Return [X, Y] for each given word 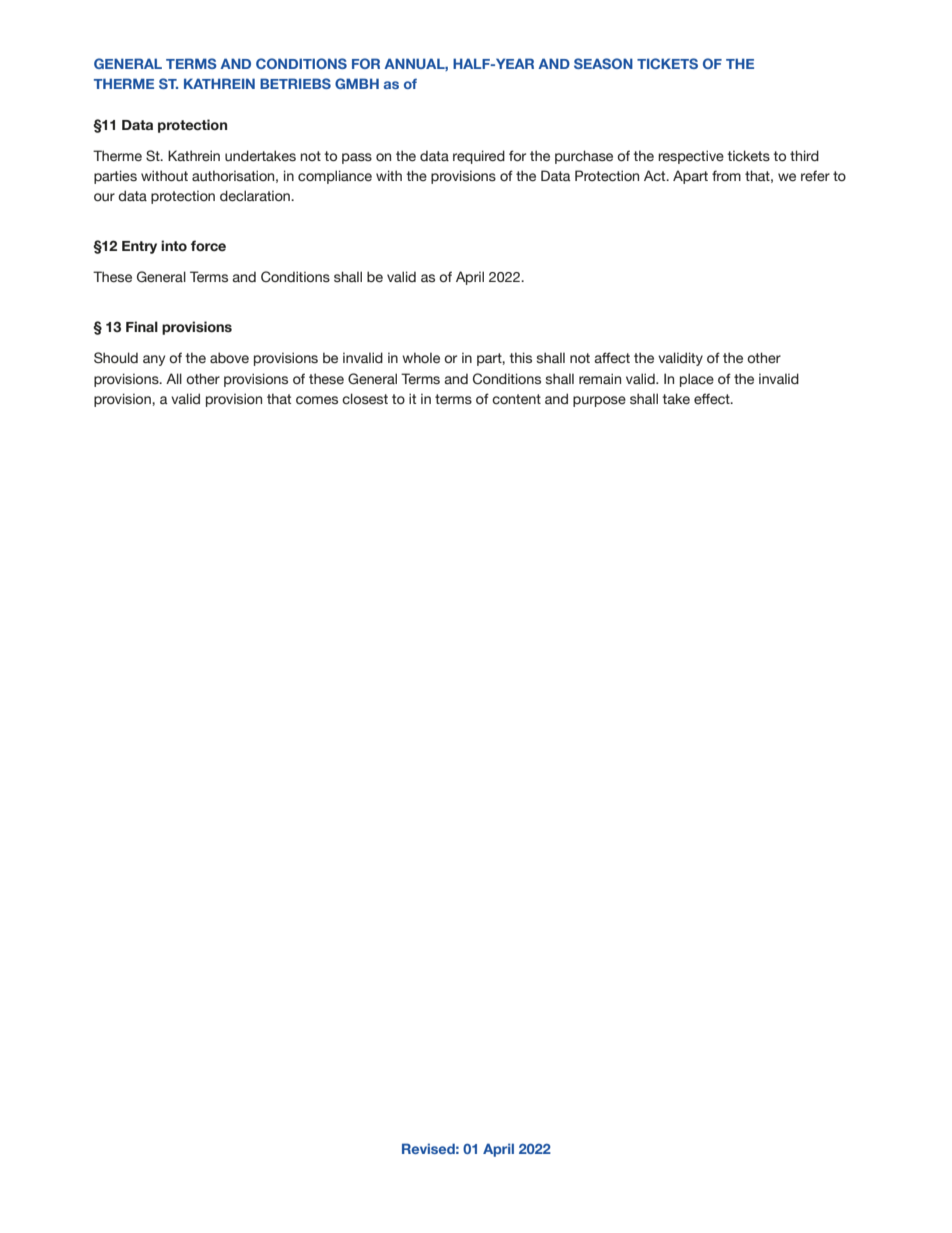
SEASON [603, 63]
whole [421, 358]
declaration [256, 196]
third [804, 156]
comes [317, 400]
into [174, 246]
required [479, 157]
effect [713, 399]
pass [357, 158]
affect [612, 358]
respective [691, 157]
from [726, 175]
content [516, 399]
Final [142, 326]
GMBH [357, 83]
